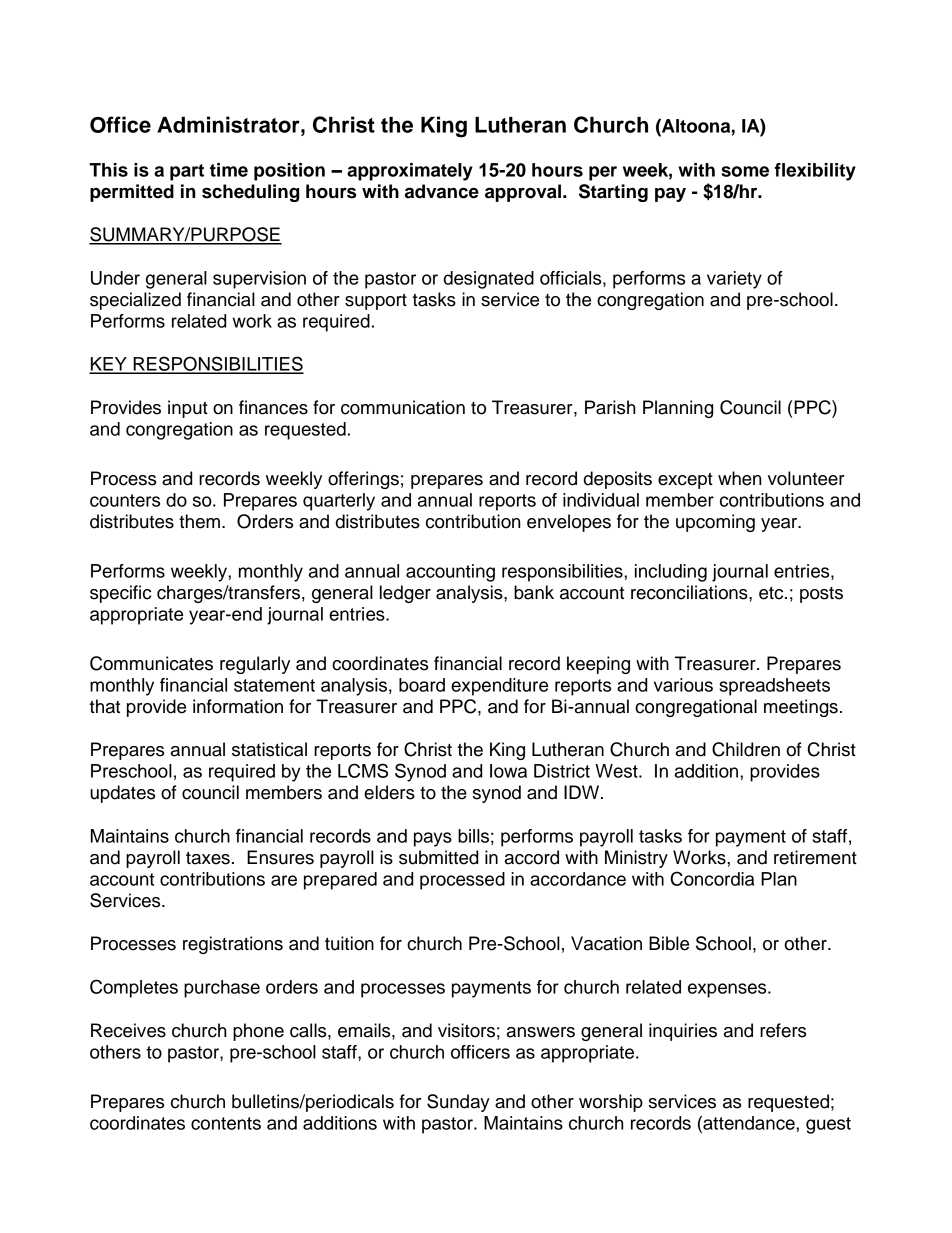 Image resolution: width=952 pixels, height=1233 pixels. I want to click on when, so click(739, 478).
